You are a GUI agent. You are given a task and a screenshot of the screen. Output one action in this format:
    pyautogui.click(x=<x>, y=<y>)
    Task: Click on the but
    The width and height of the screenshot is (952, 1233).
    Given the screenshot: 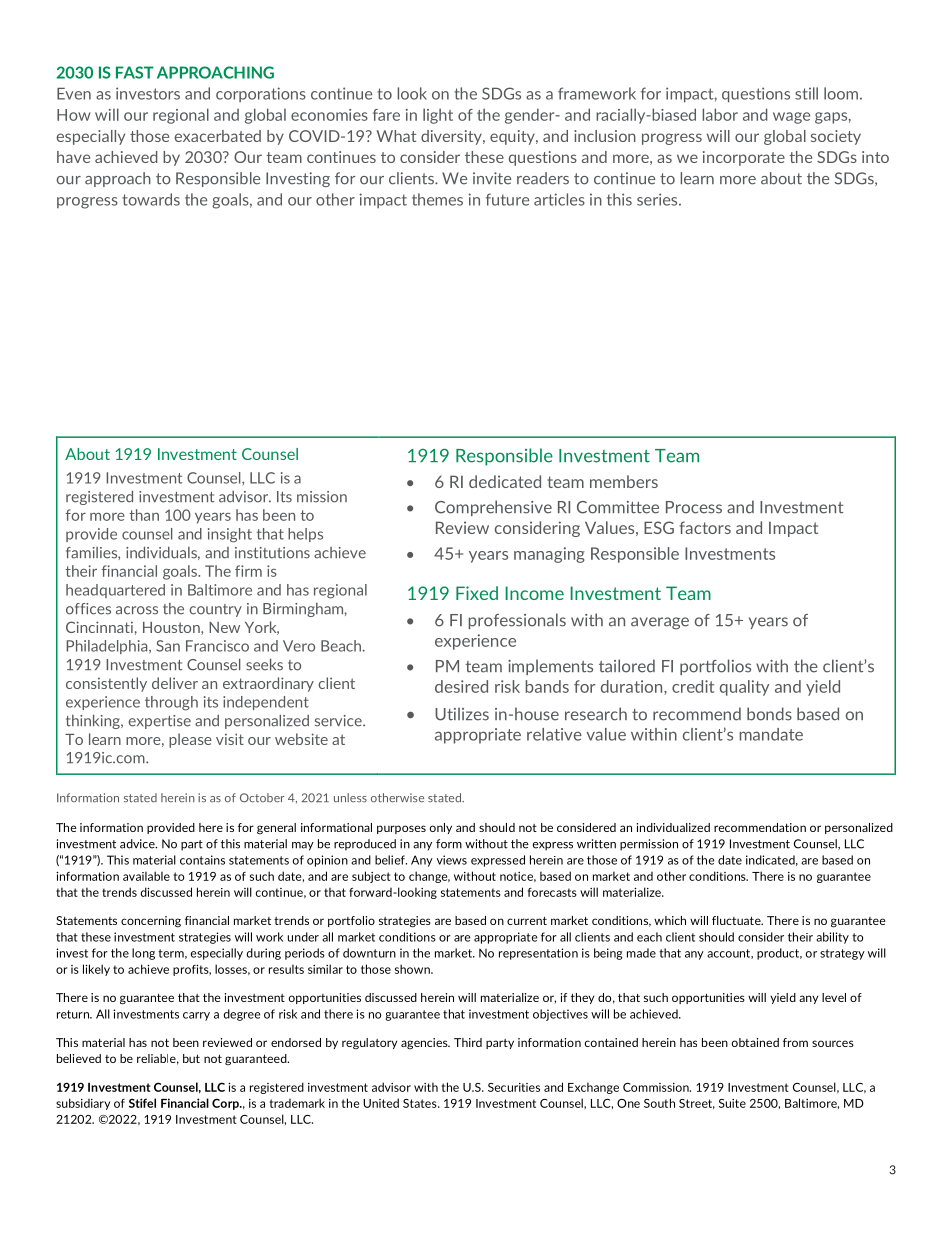 What is the action you would take?
    pyautogui.click(x=191, y=1058)
